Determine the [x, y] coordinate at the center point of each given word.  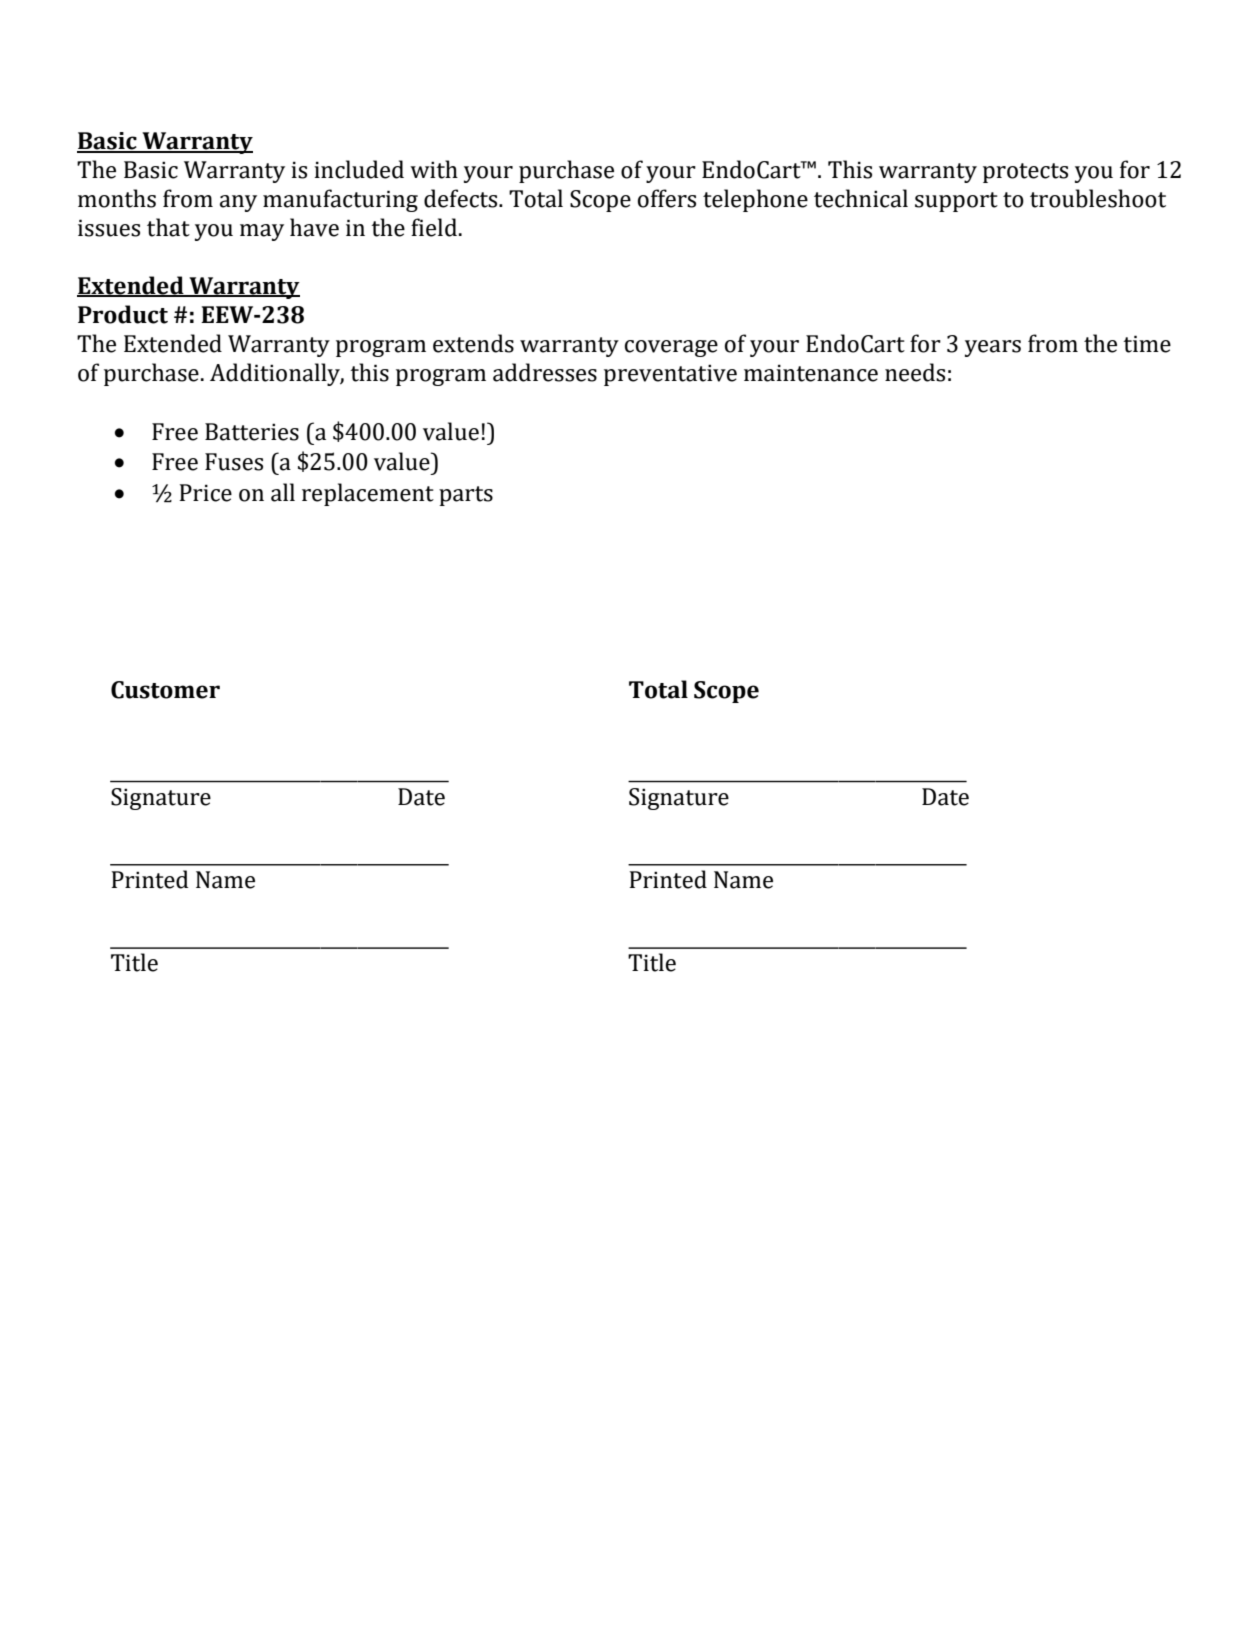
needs [915, 372]
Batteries [252, 432]
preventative [670, 375]
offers [667, 198]
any [238, 203]
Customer [165, 690]
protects [1025, 173]
